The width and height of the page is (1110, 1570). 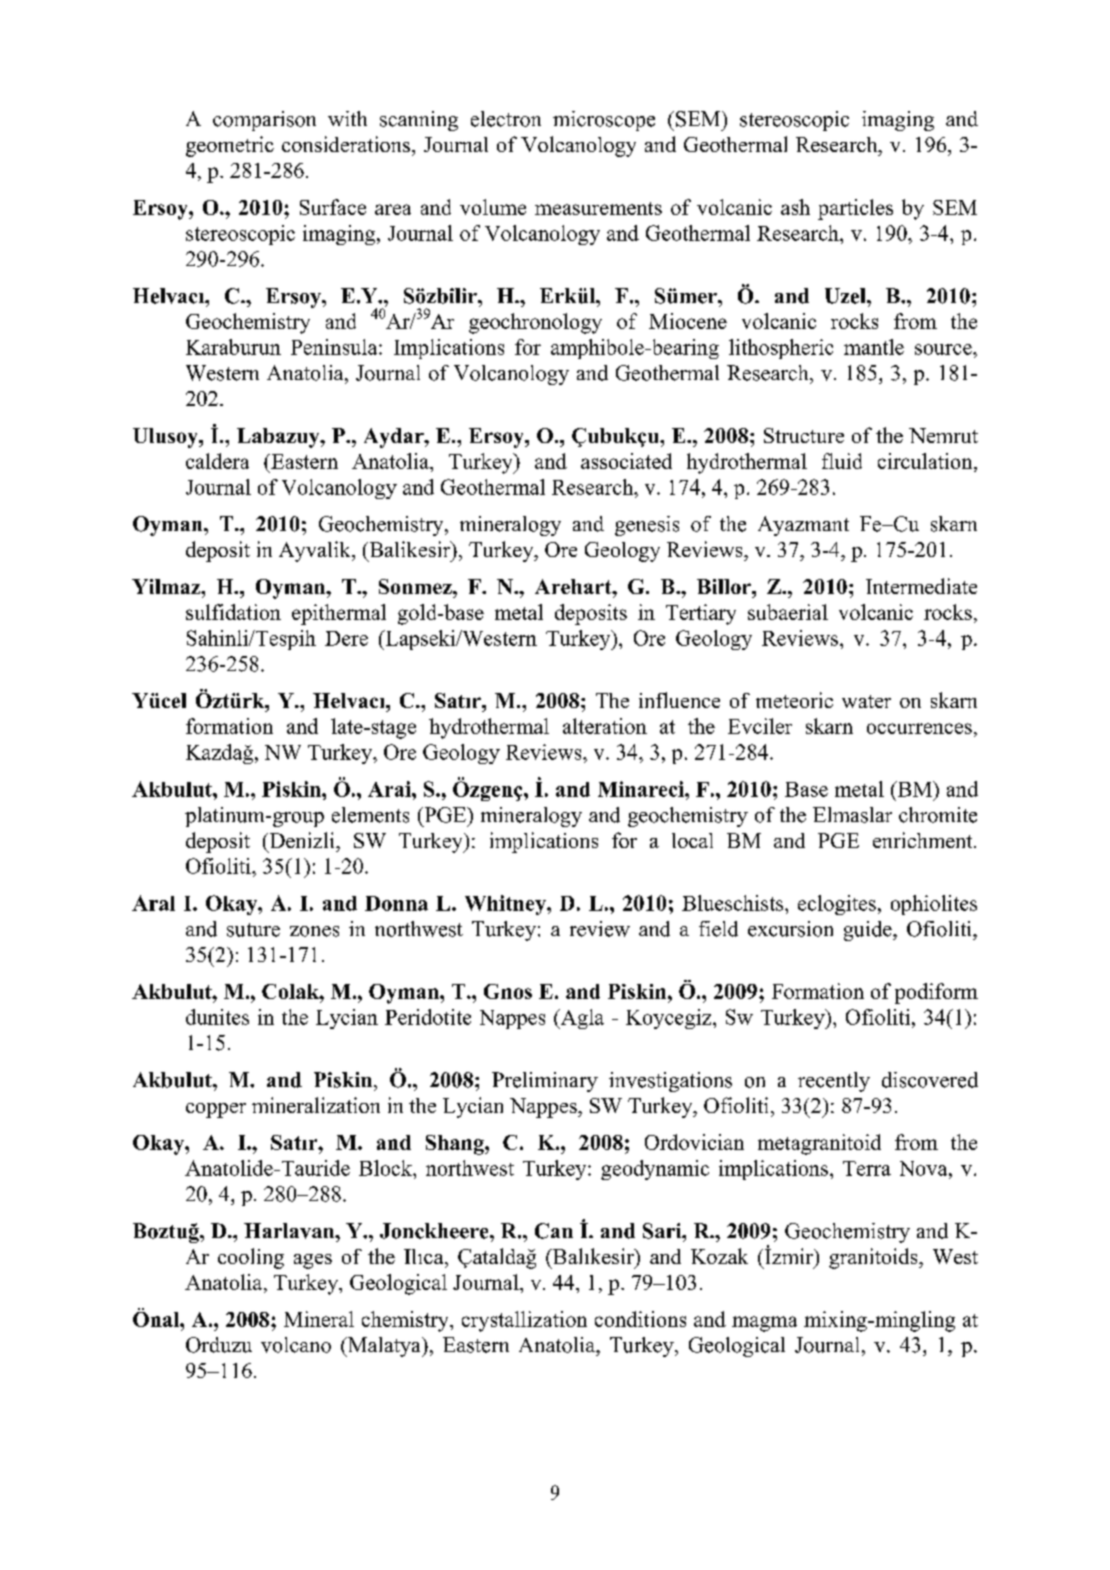 What do you see at coordinates (230, 146) in the page?
I see `geometric` at bounding box center [230, 146].
